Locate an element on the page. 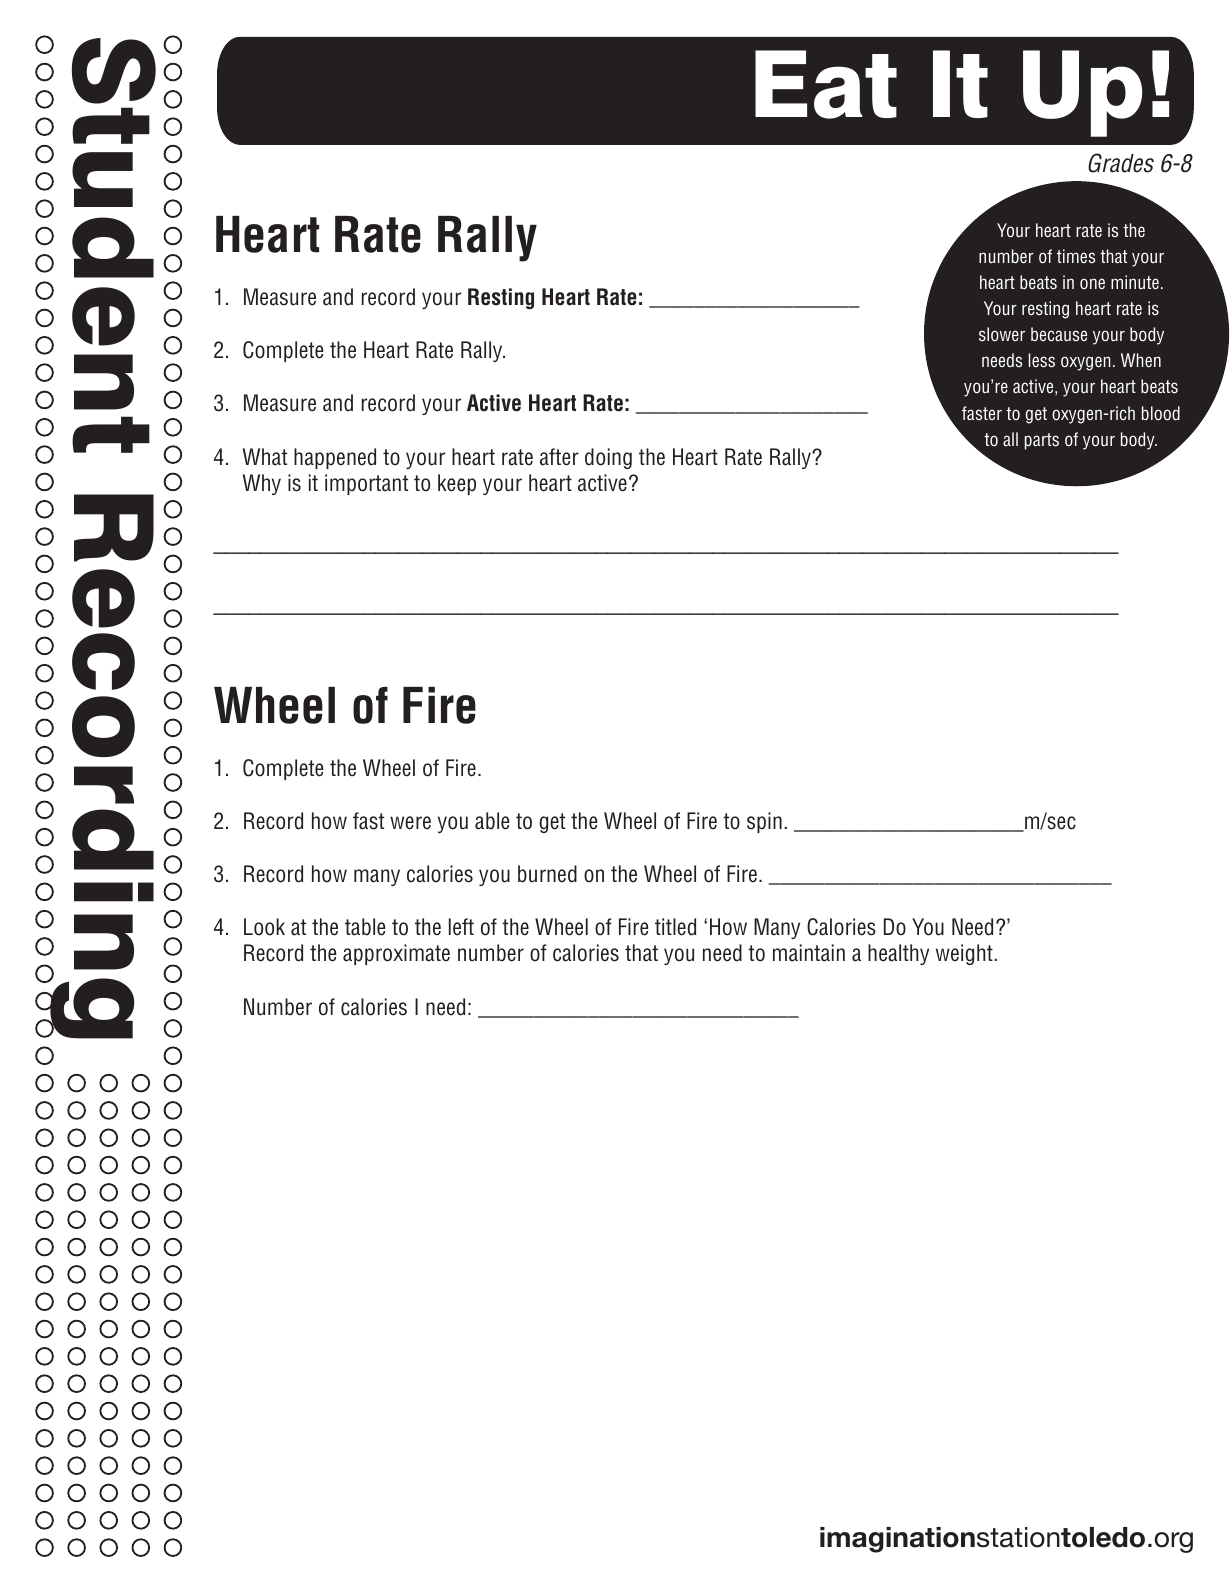 The width and height of the page is (1230, 1592). after is located at coordinates (559, 457).
